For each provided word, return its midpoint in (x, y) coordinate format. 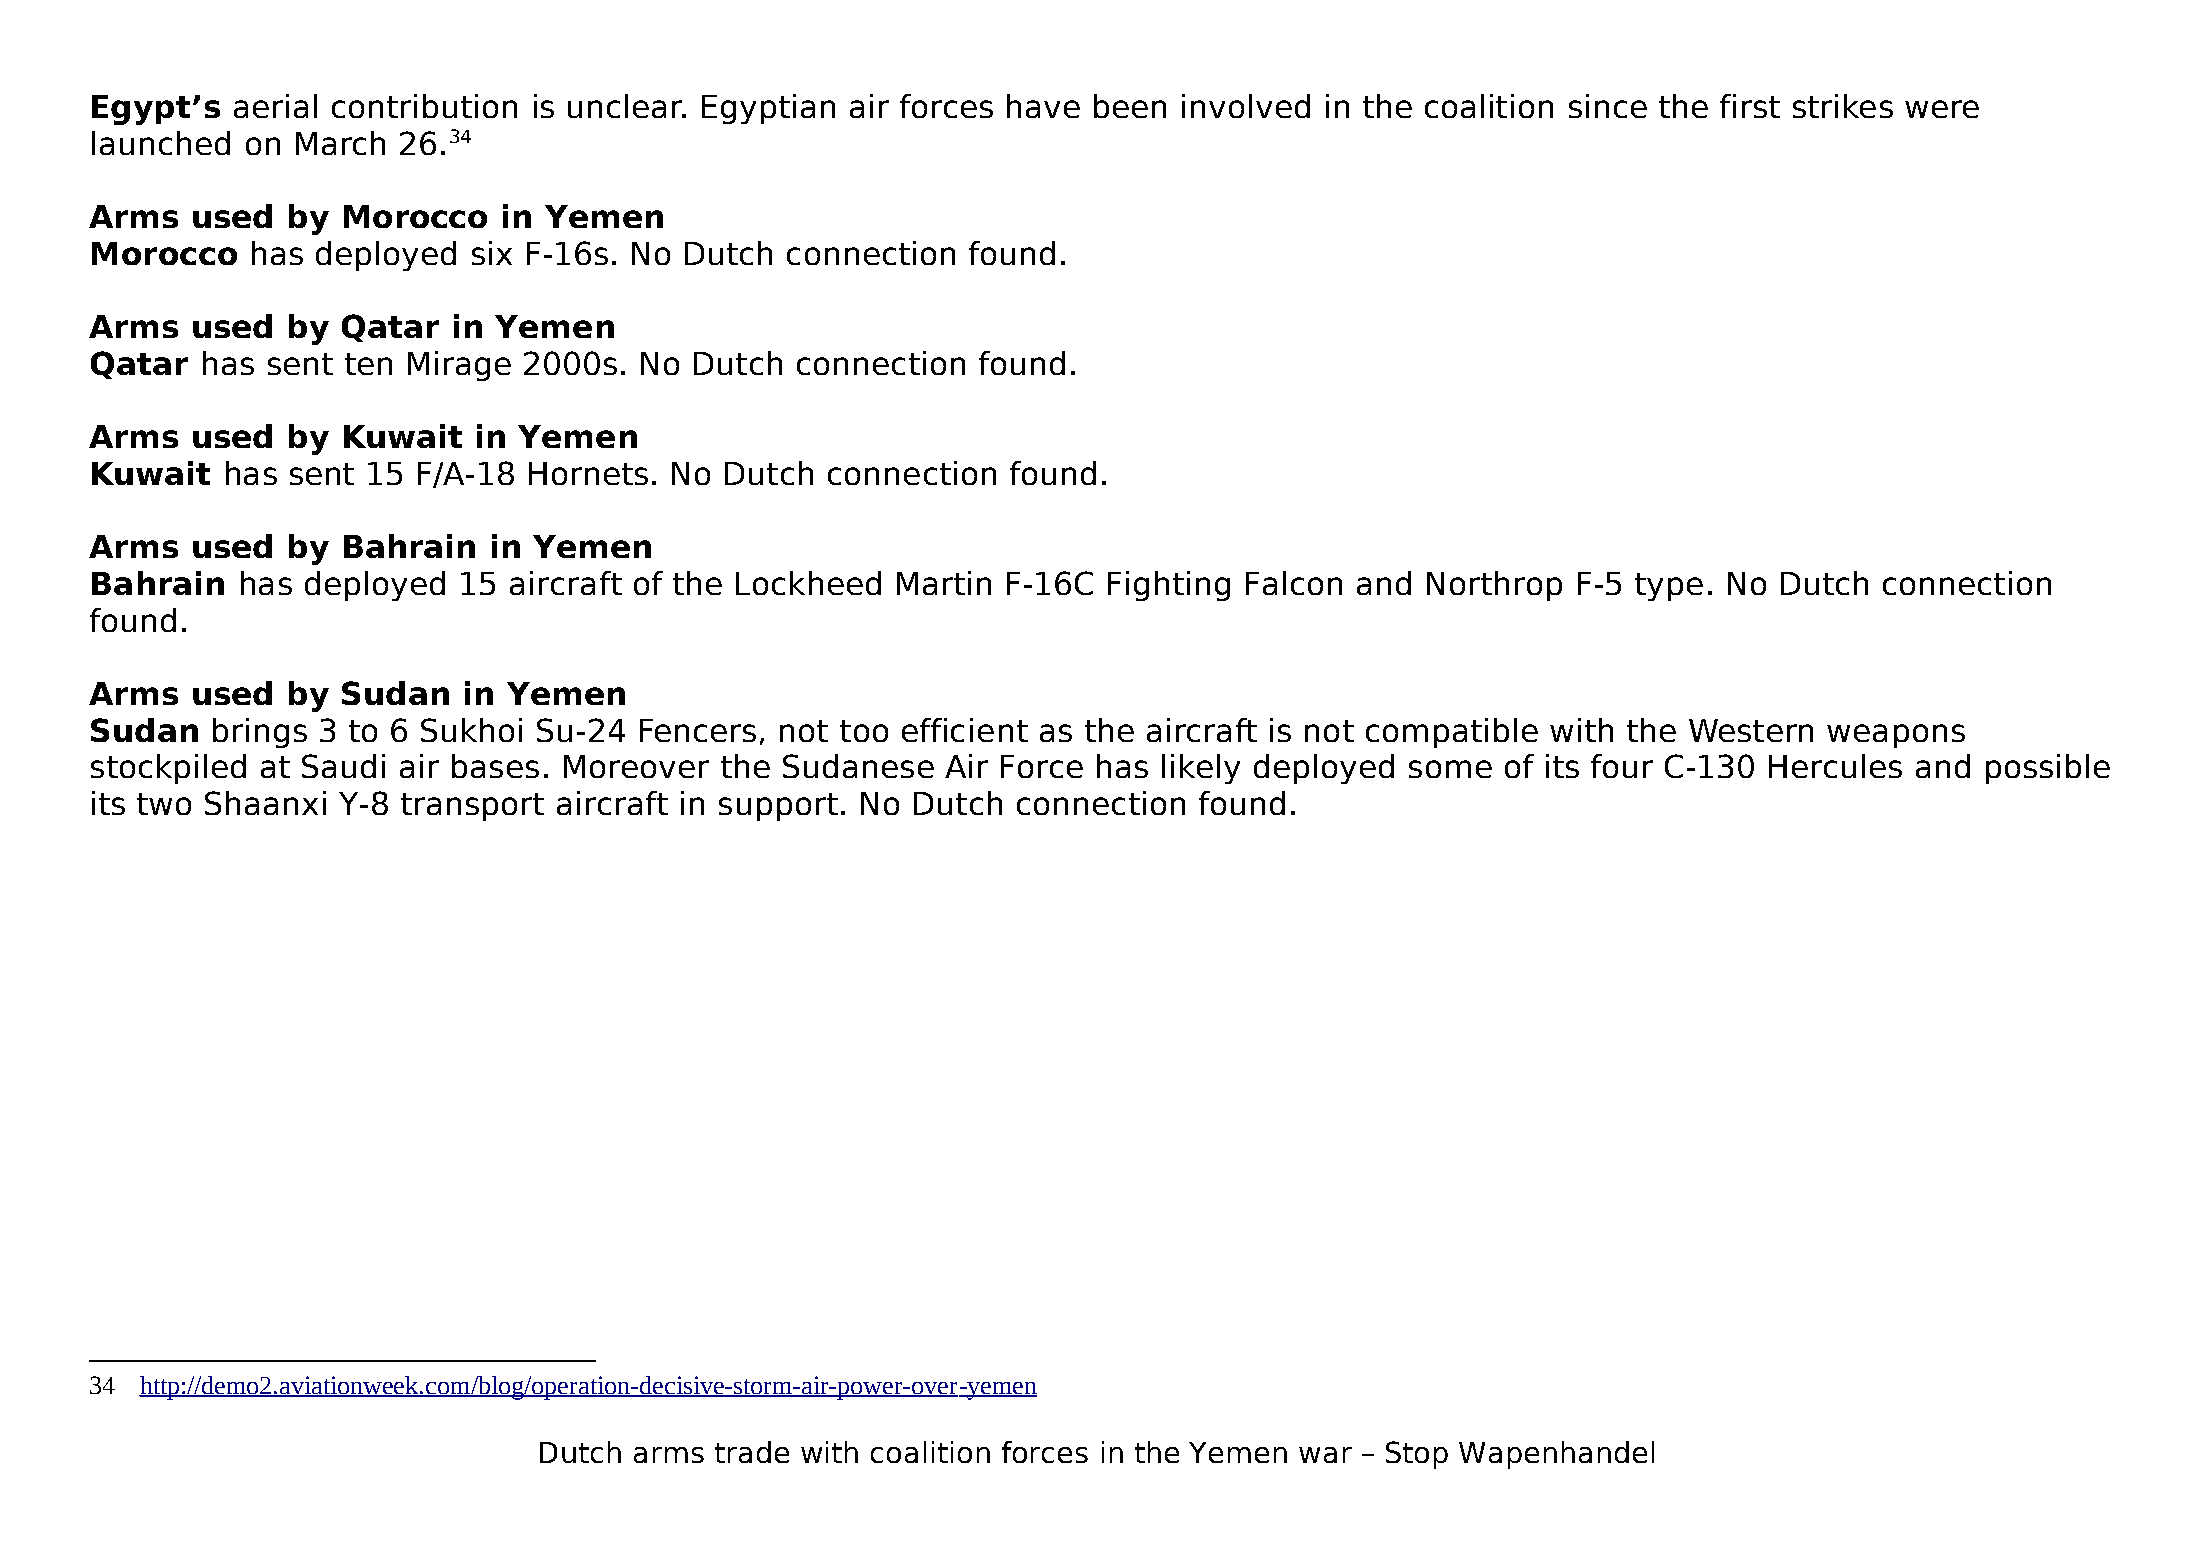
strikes (1843, 106)
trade (752, 1452)
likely (1201, 769)
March (340, 143)
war (1325, 1455)
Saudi (343, 766)
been (1130, 106)
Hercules (1835, 766)
